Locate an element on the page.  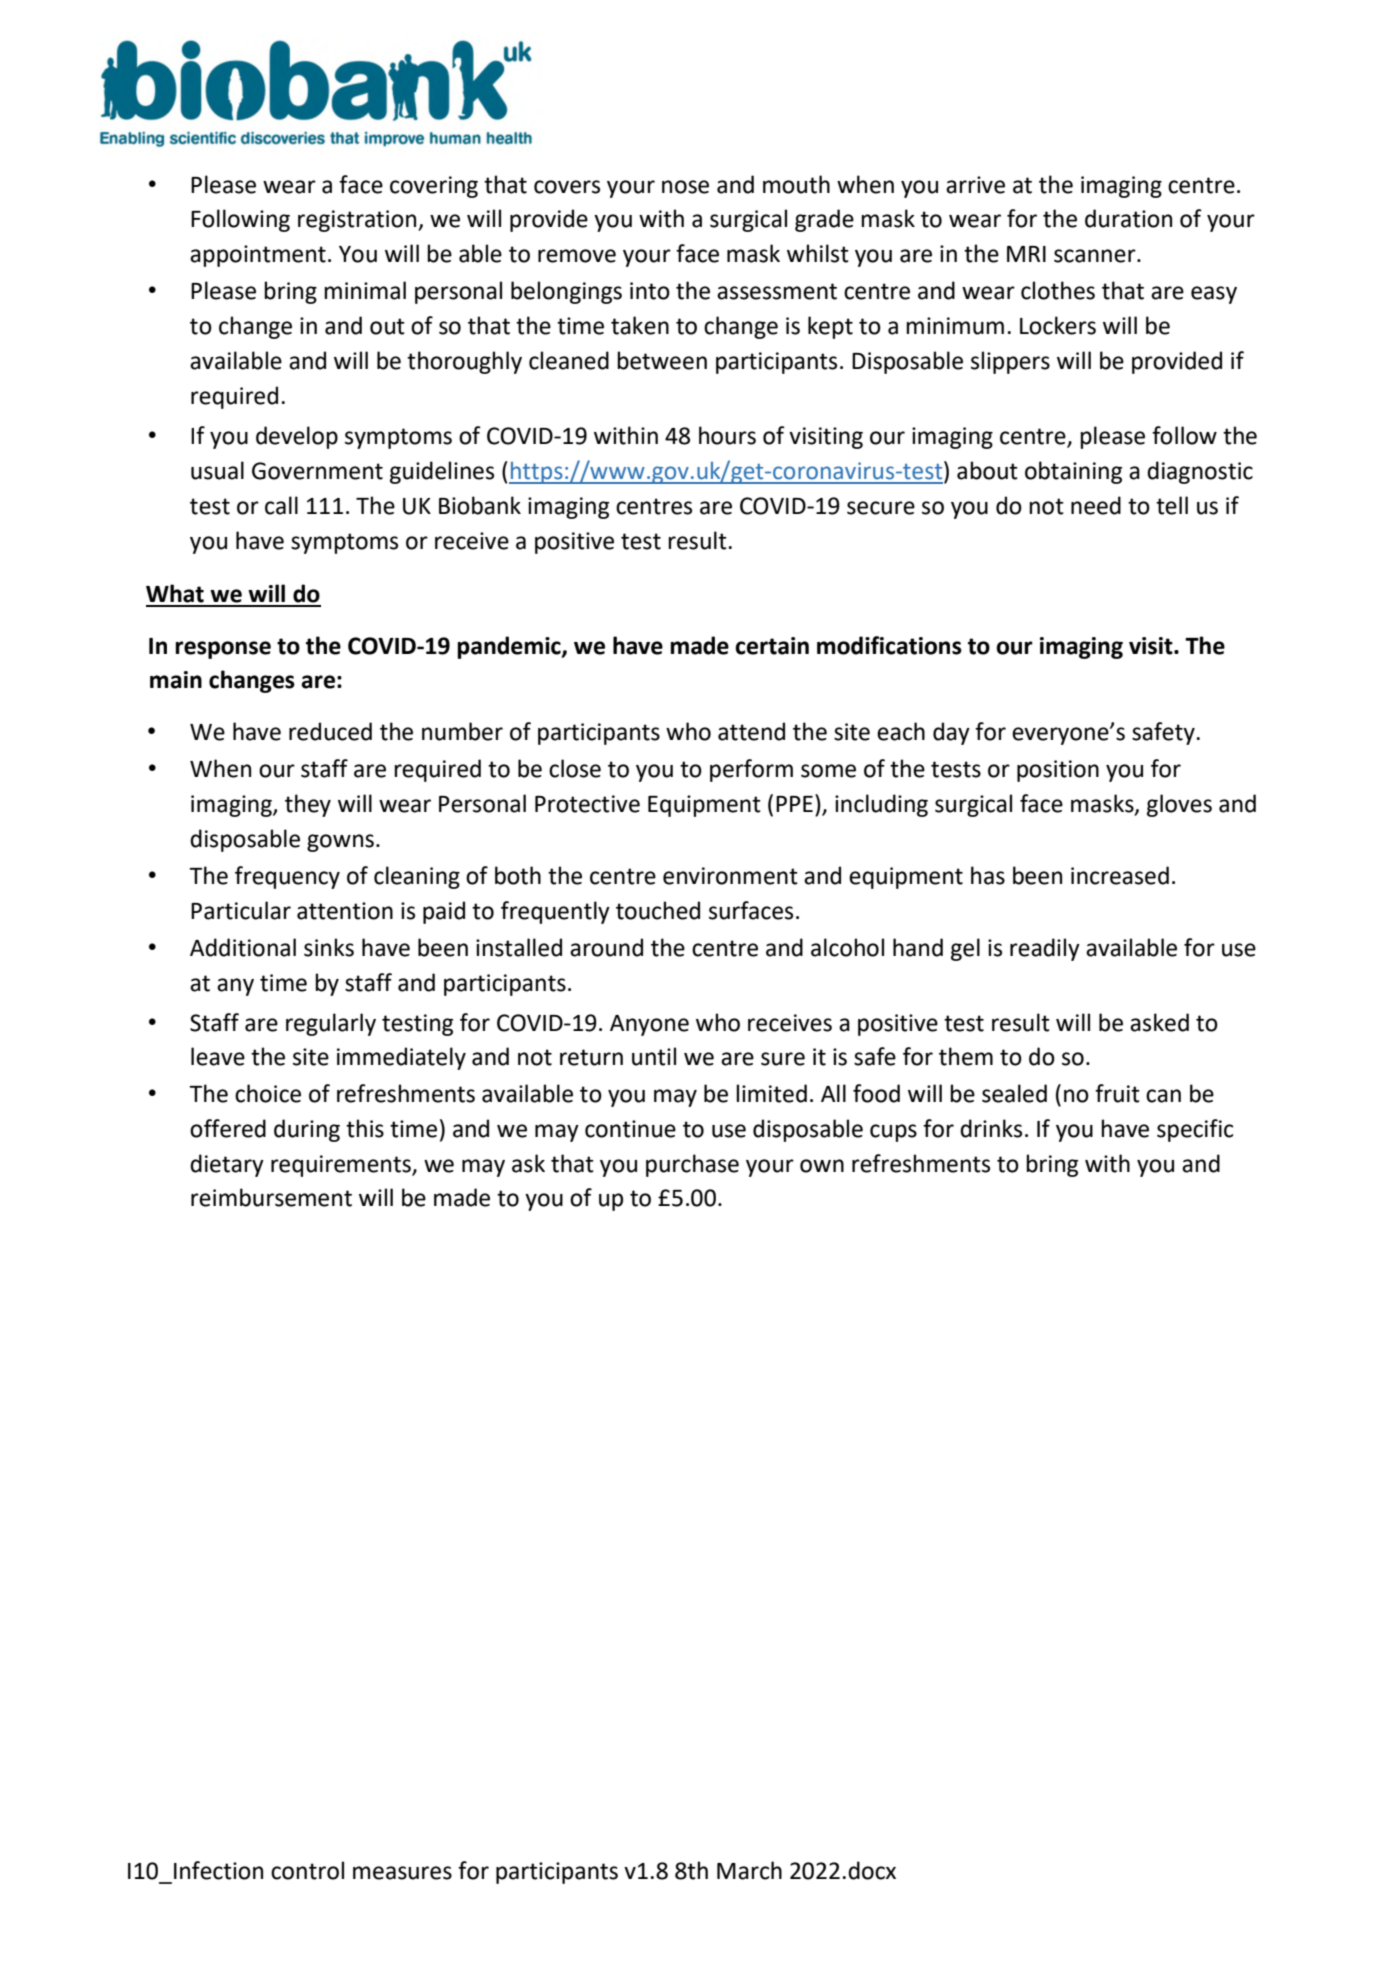
duration is located at coordinates (1128, 218).
